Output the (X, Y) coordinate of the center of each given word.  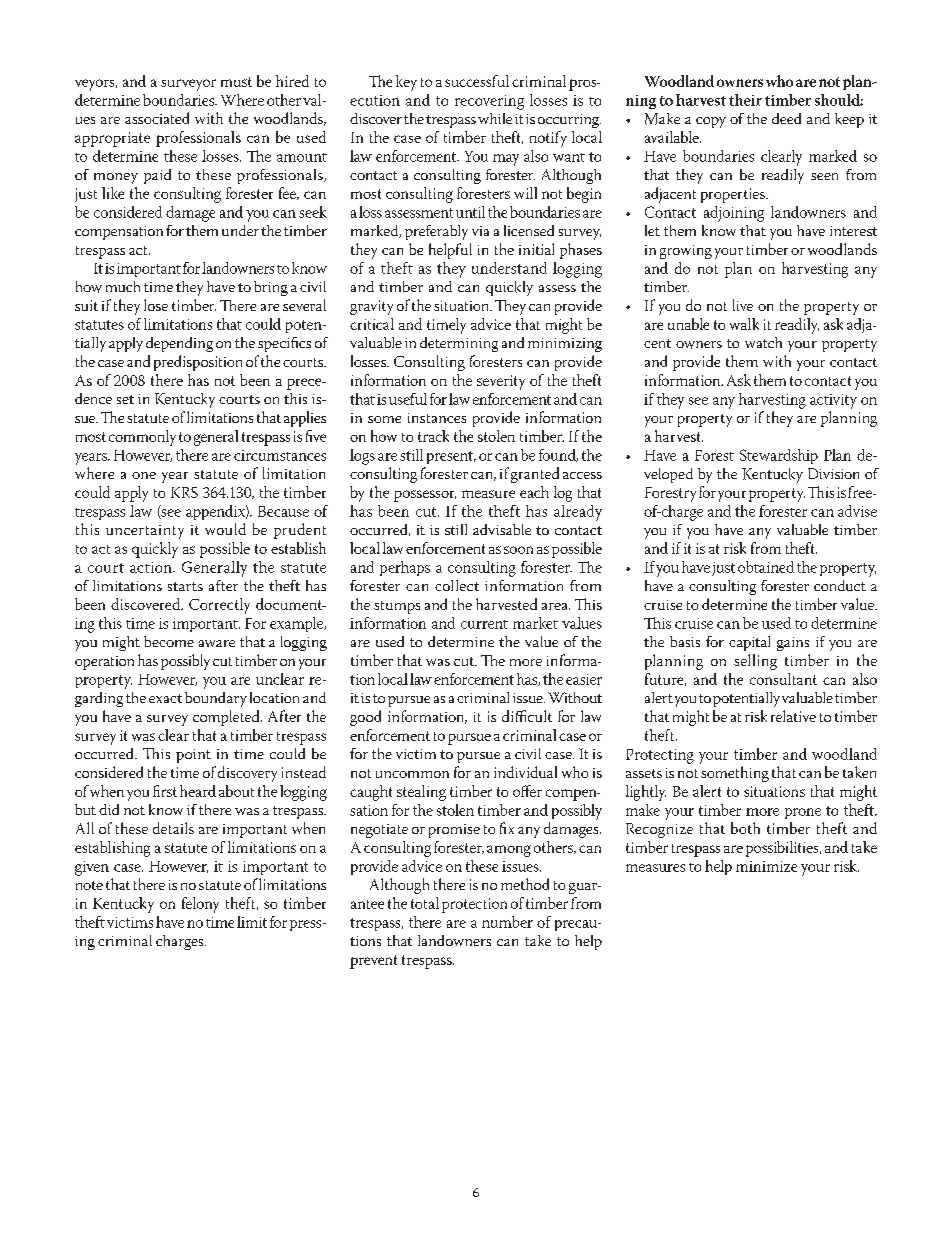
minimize (766, 866)
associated (157, 118)
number (507, 922)
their (745, 100)
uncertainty (145, 532)
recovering (489, 102)
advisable (502, 529)
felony (200, 905)
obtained (766, 567)
